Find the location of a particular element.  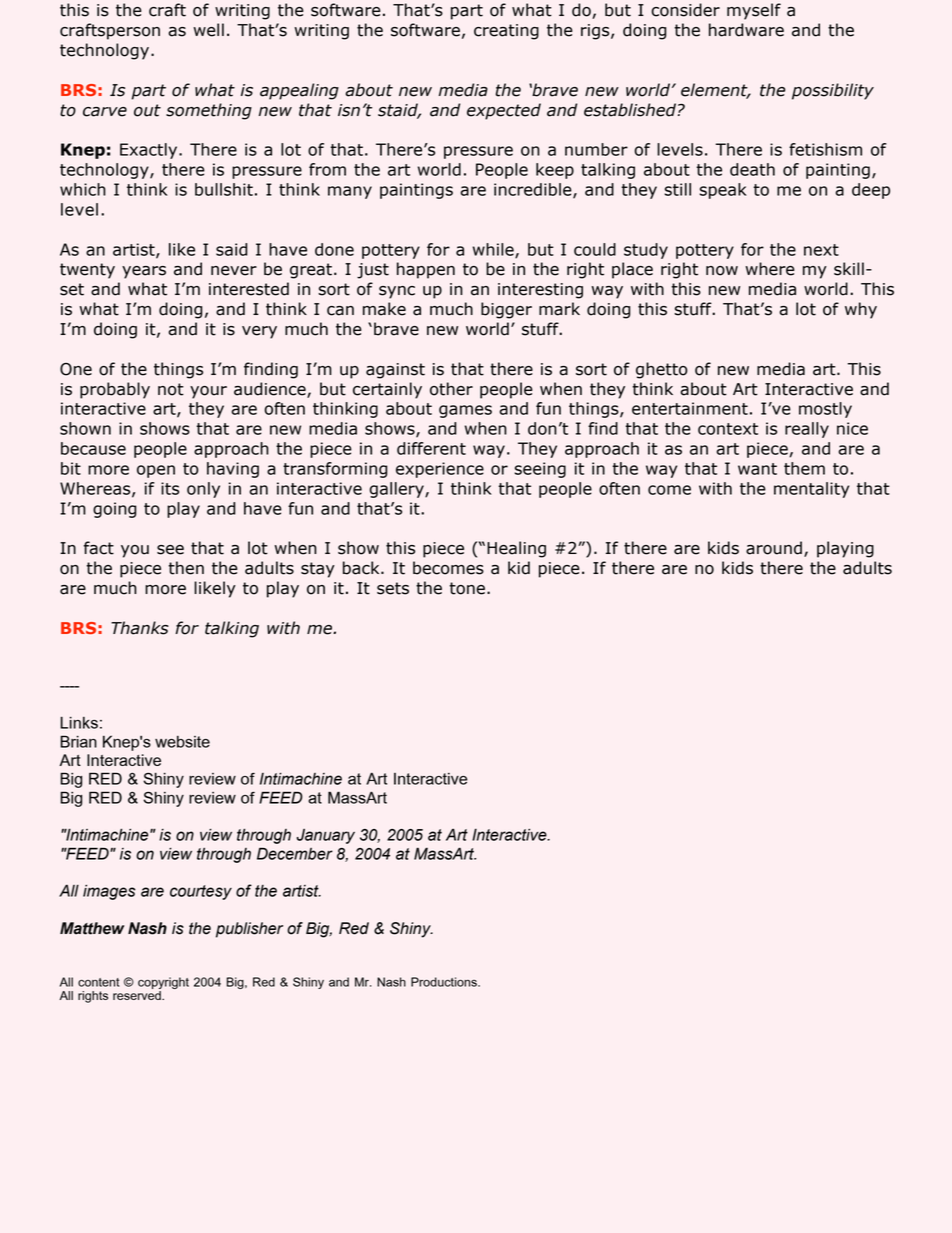

mentality is located at coordinates (811, 490).
